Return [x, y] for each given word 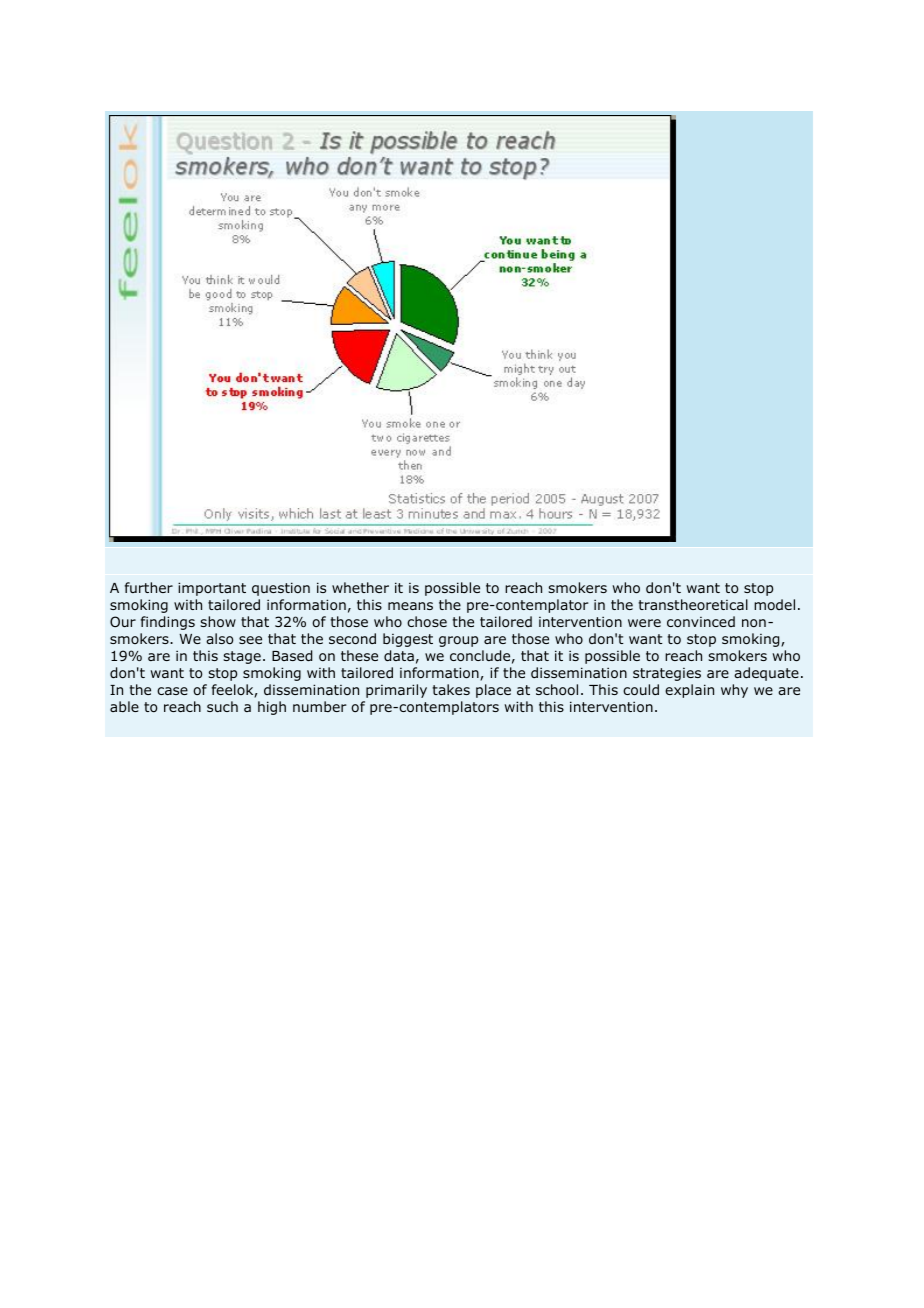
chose [427, 621]
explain [689, 691]
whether [360, 587]
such [222, 706]
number [320, 706]
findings [168, 623]
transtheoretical [693, 604]
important [212, 589]
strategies [667, 674]
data [399, 655]
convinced [701, 621]
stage [242, 657]
